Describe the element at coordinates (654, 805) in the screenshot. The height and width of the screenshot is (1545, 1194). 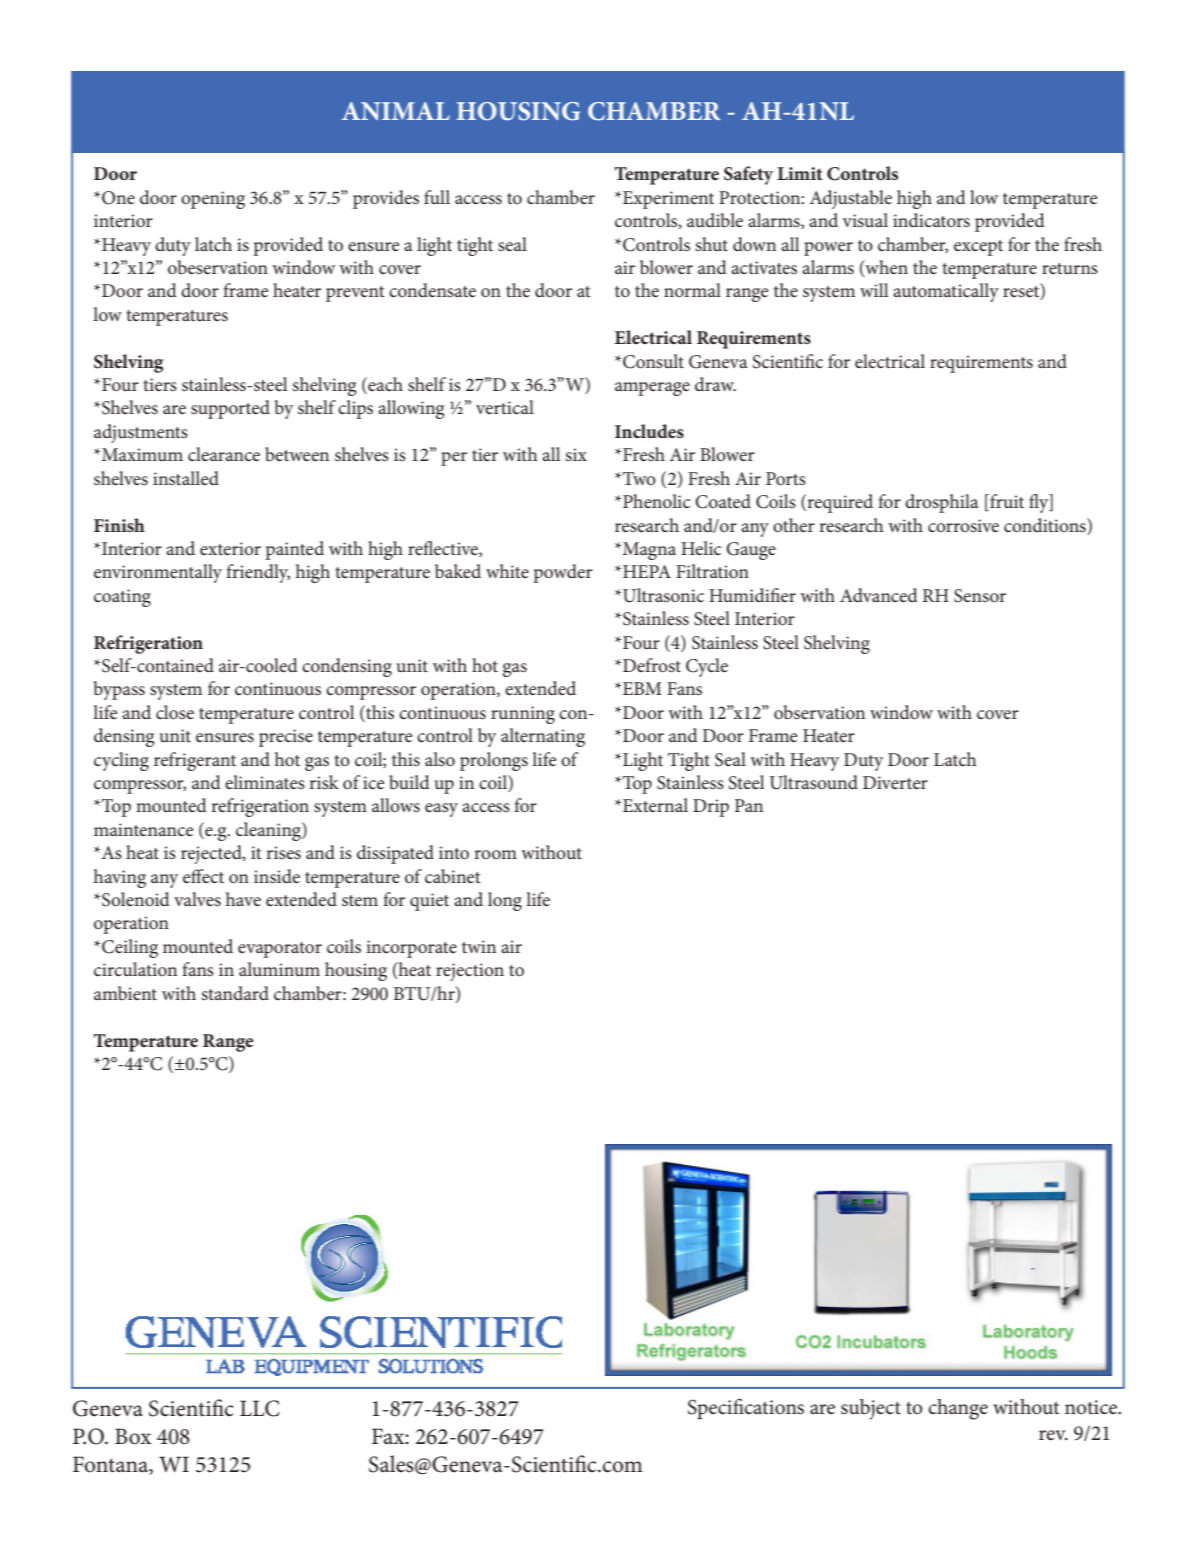
I see `External` at that location.
